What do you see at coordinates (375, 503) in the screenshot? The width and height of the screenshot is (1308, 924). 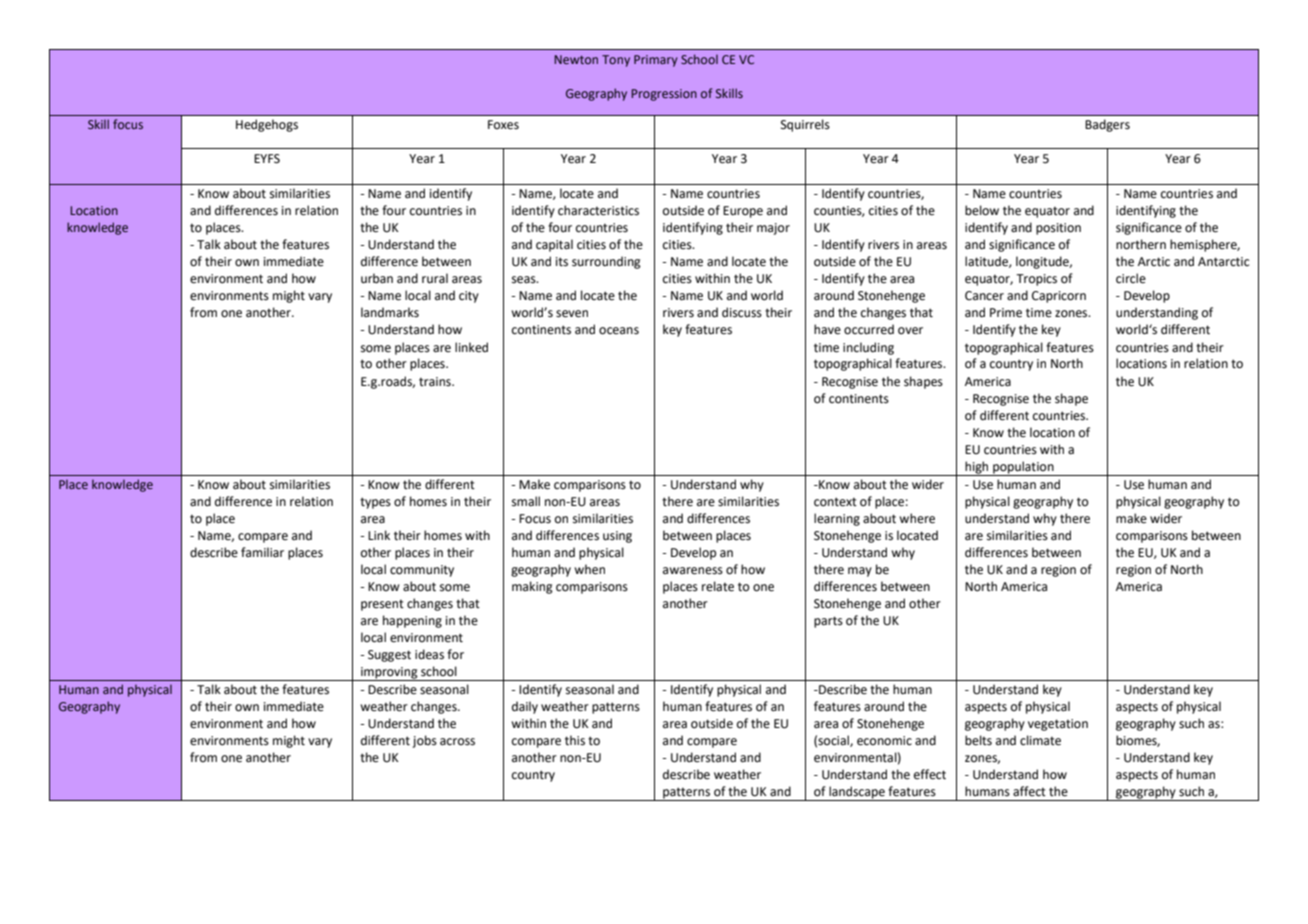 I see `types` at bounding box center [375, 503].
